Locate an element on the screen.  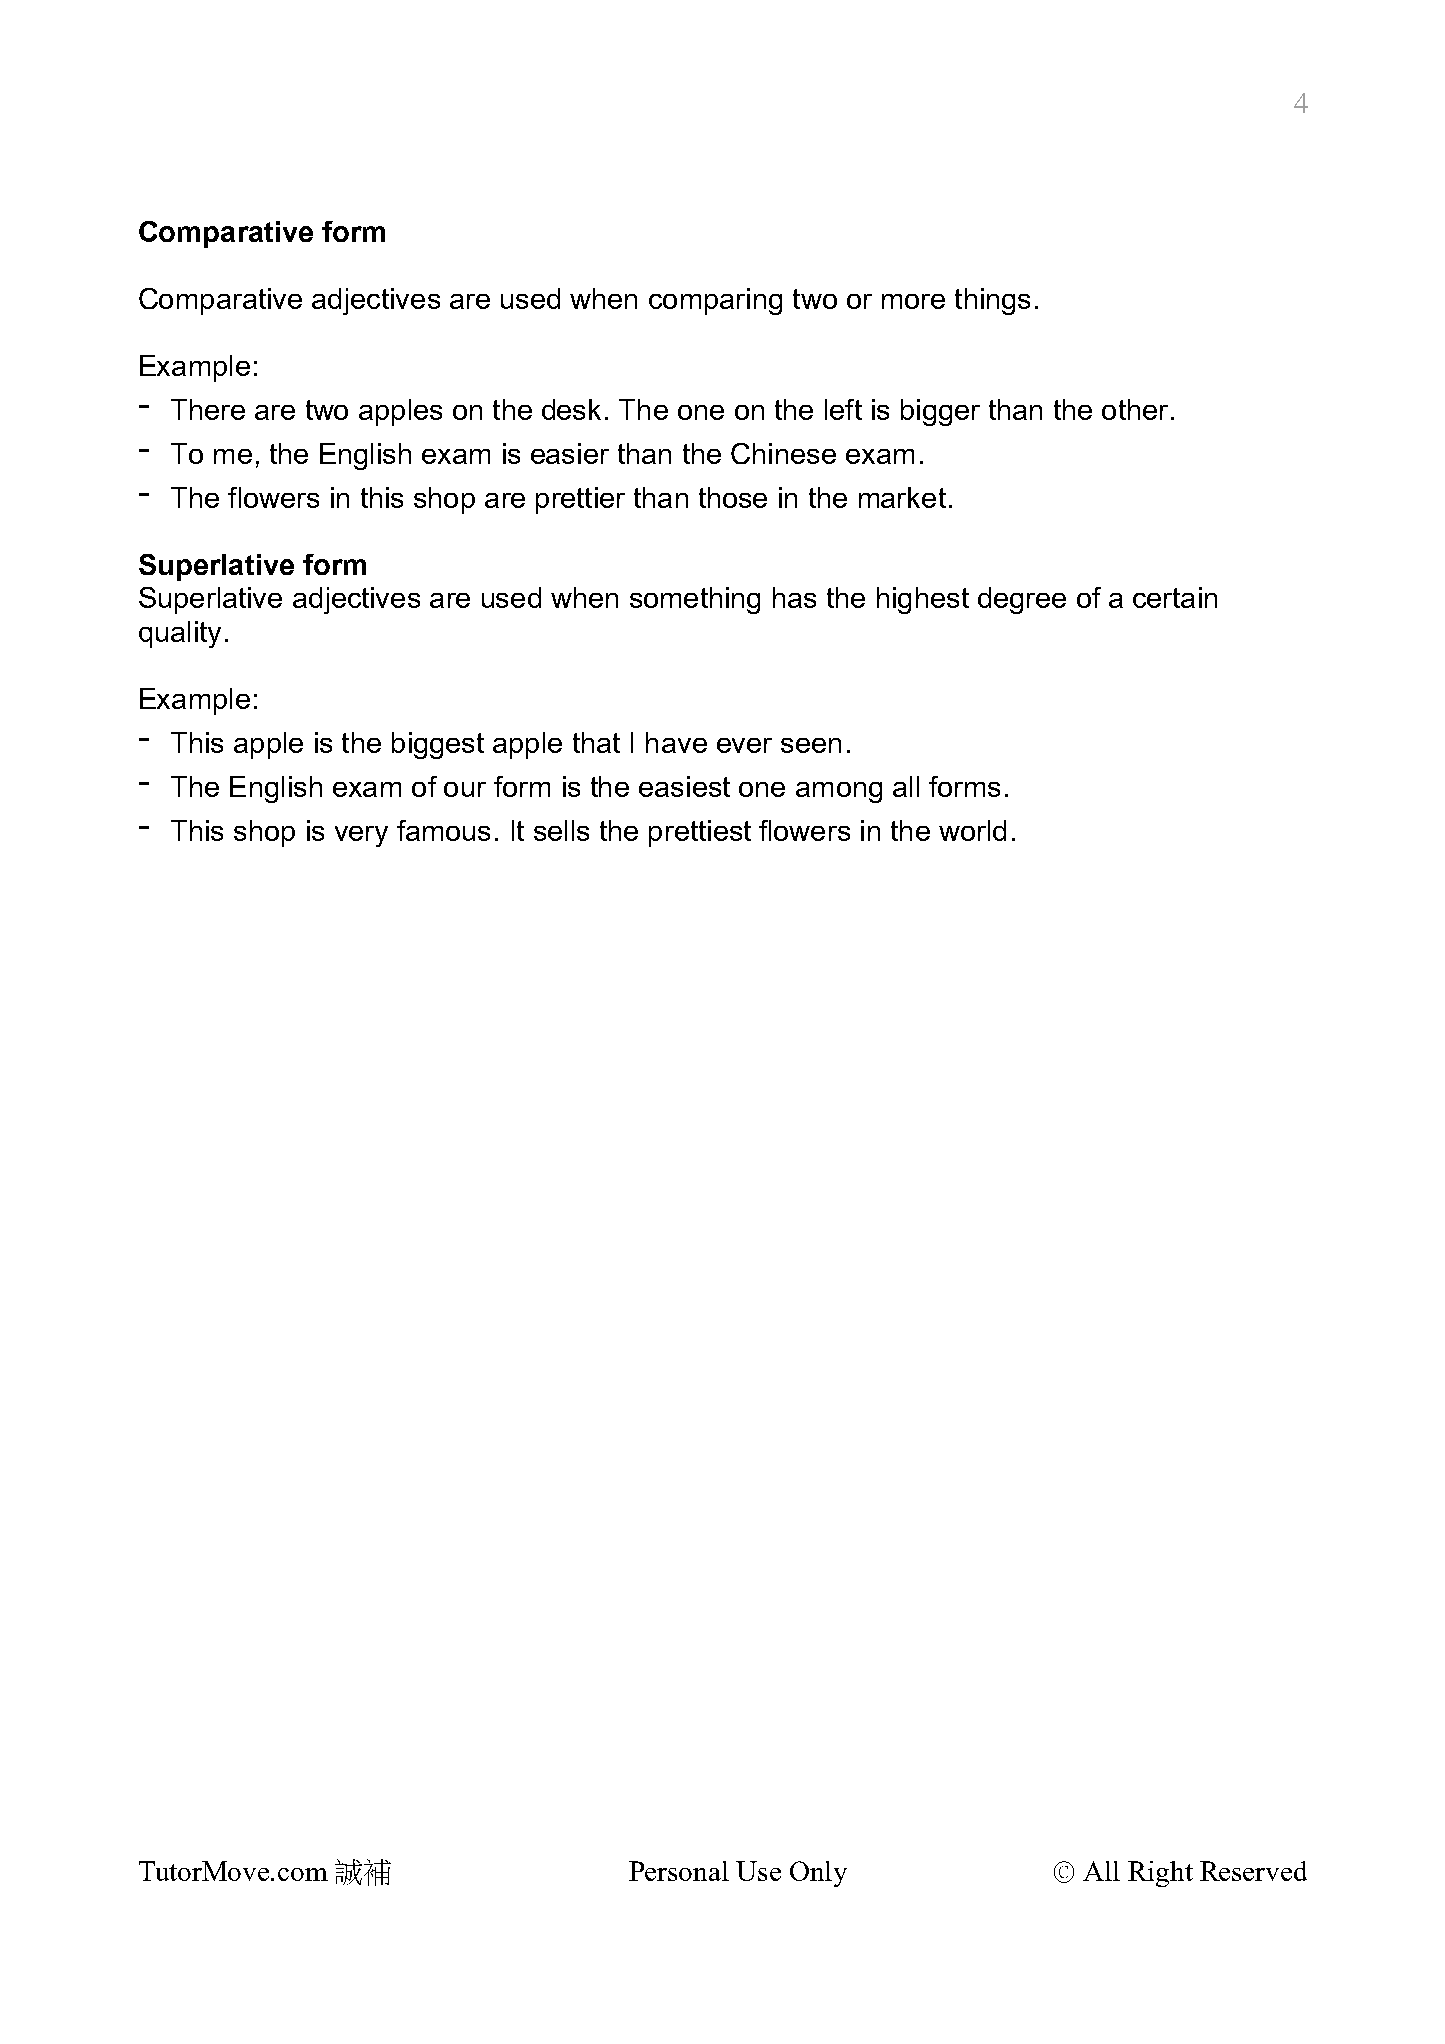
Personal is located at coordinates (679, 1871).
